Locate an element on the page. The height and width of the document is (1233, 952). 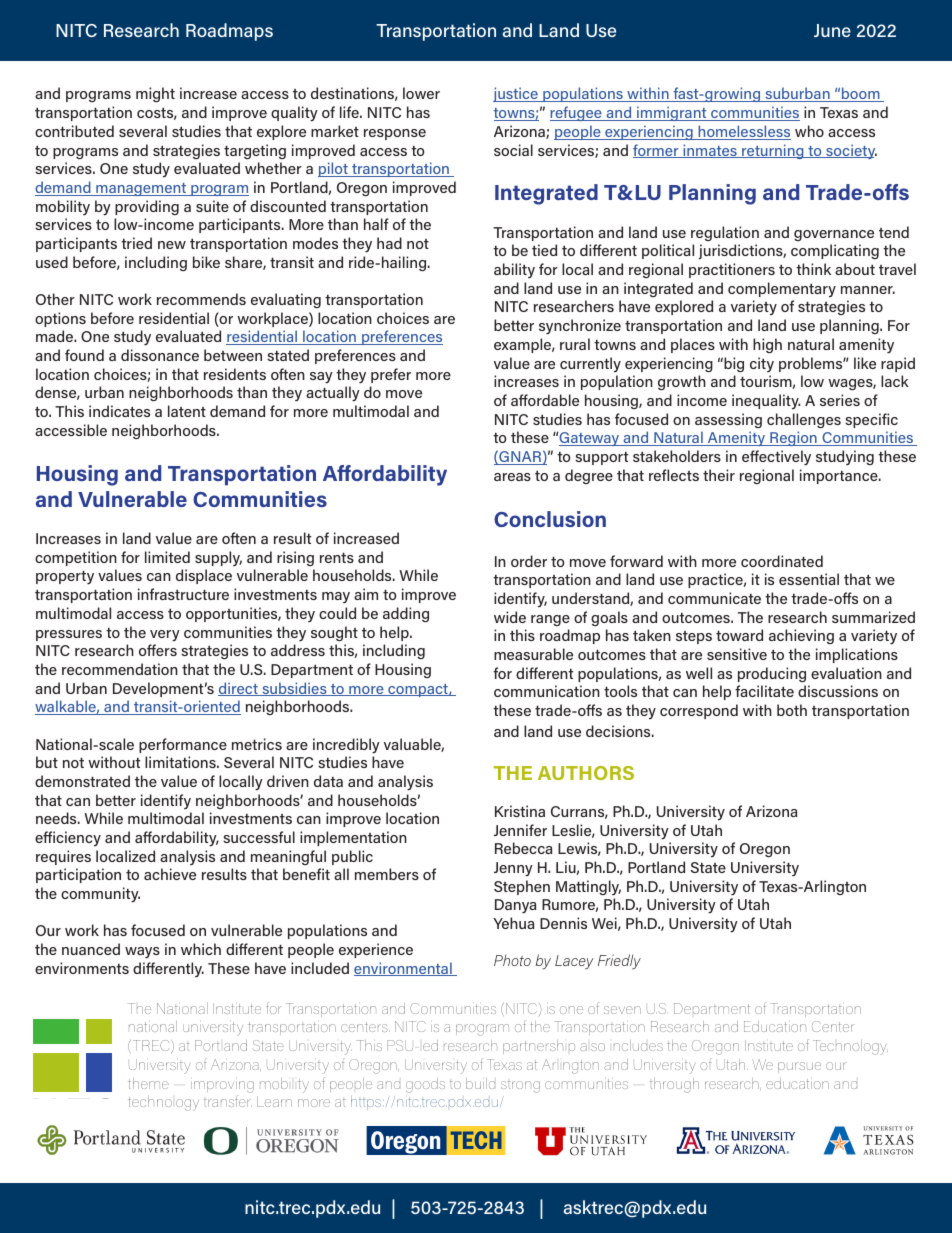
pursue is located at coordinates (799, 1067).
